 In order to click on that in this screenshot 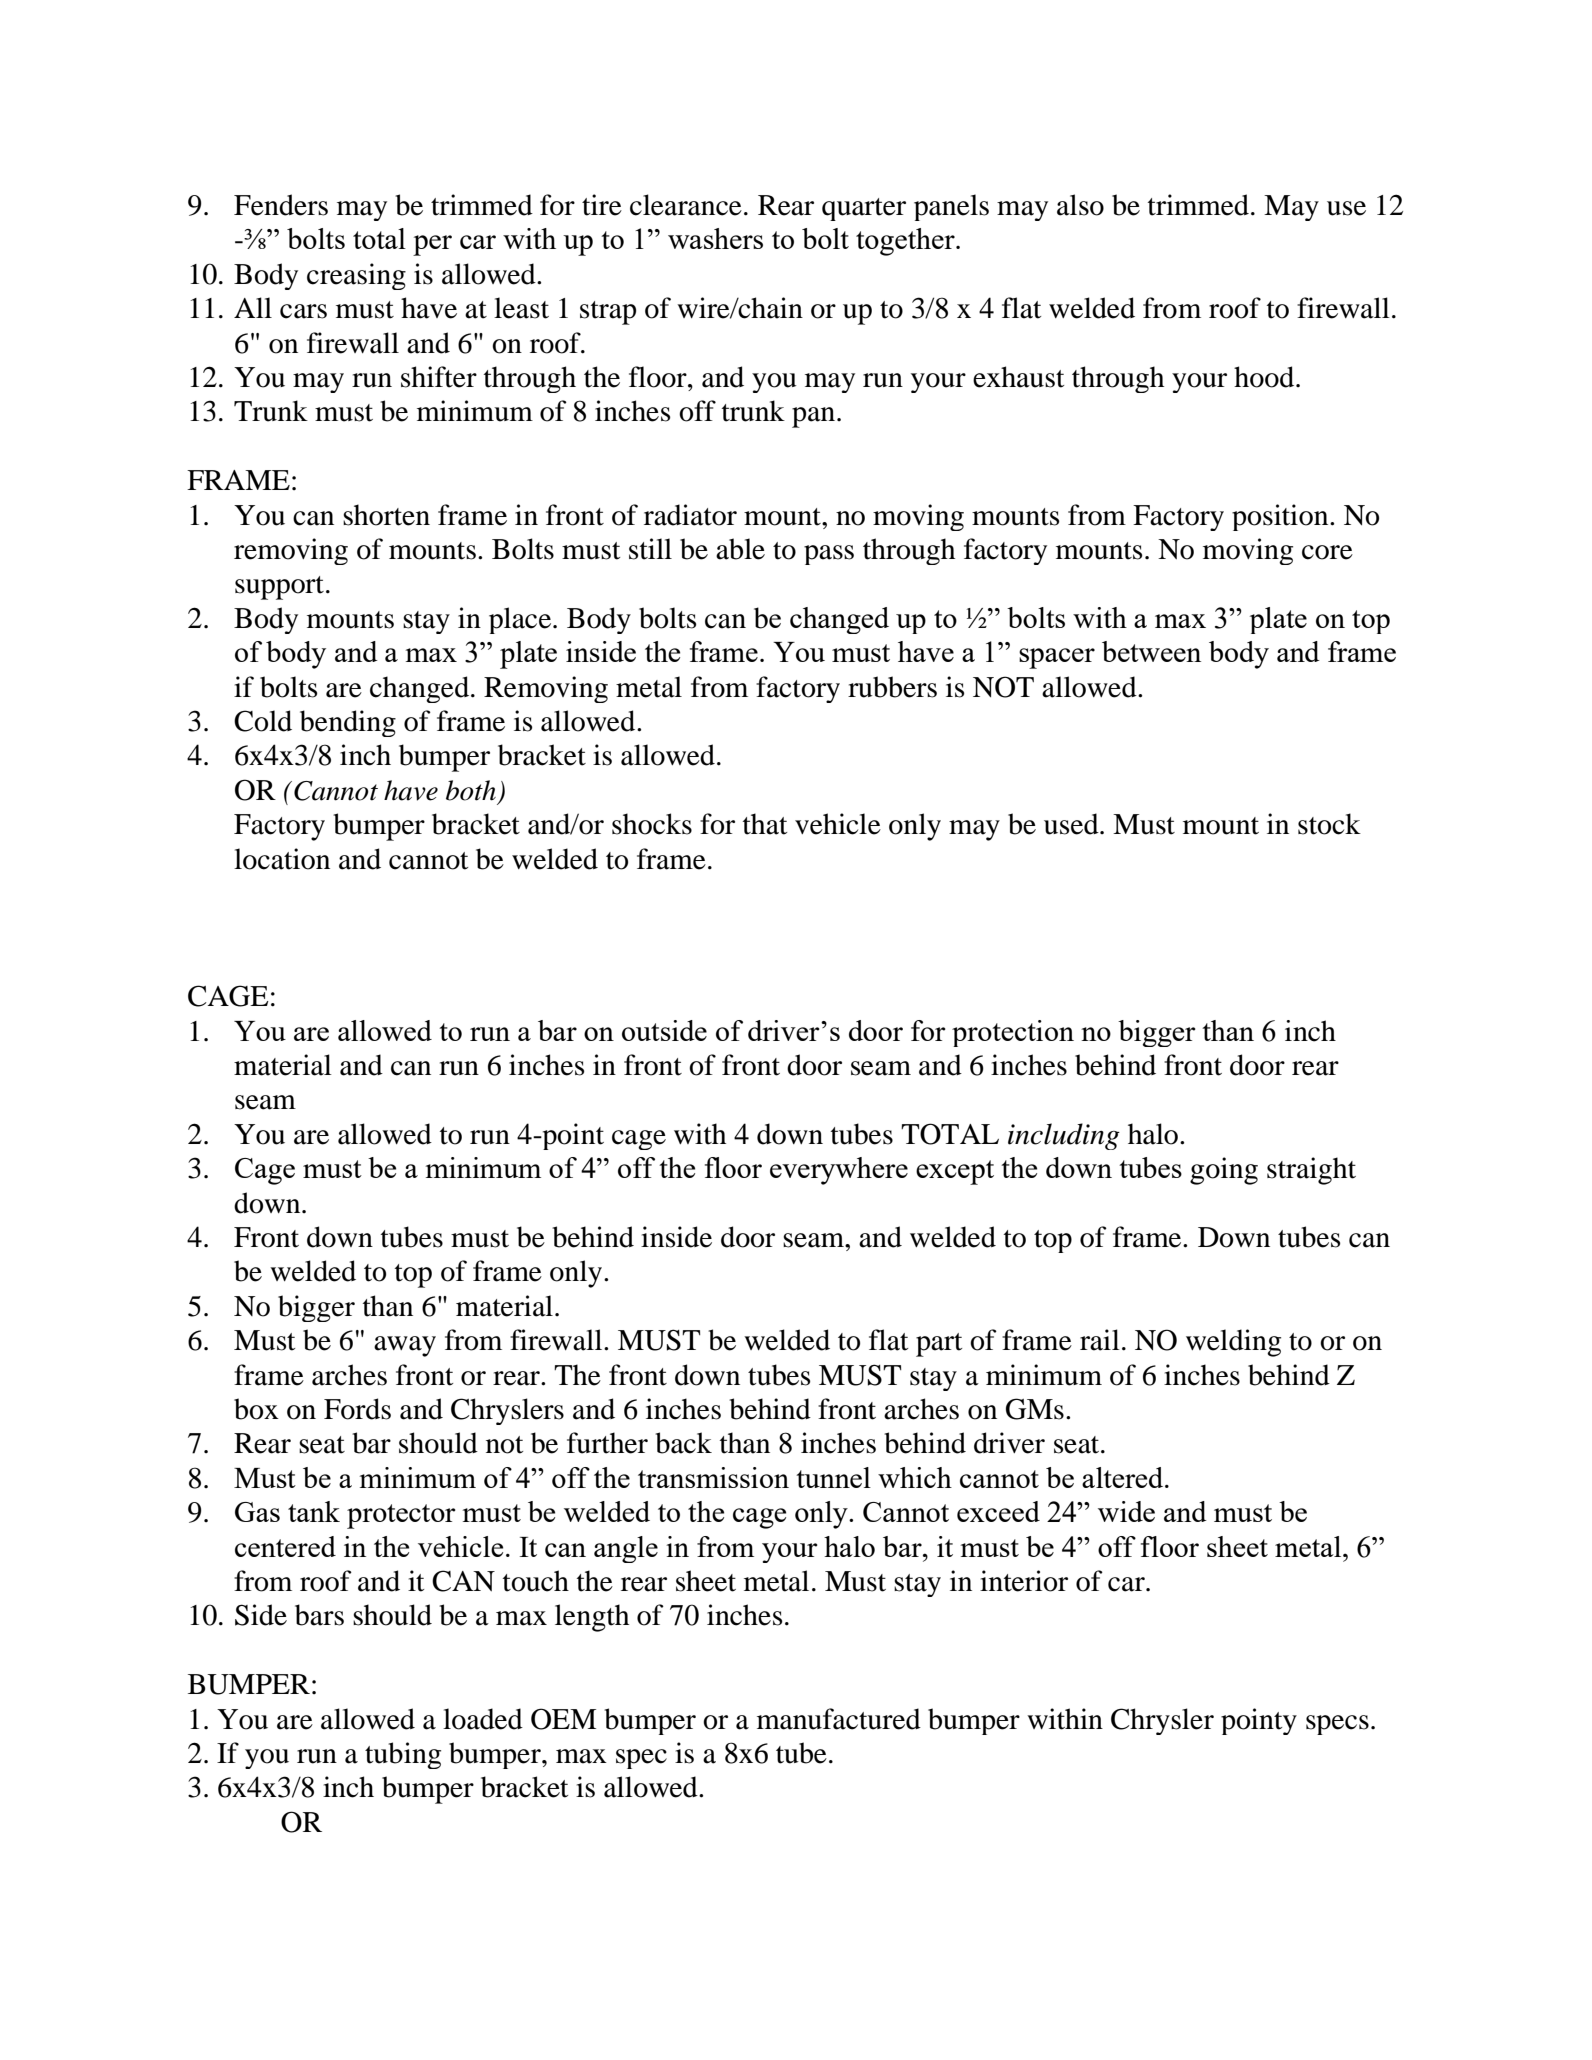, I will do `click(765, 824)`.
